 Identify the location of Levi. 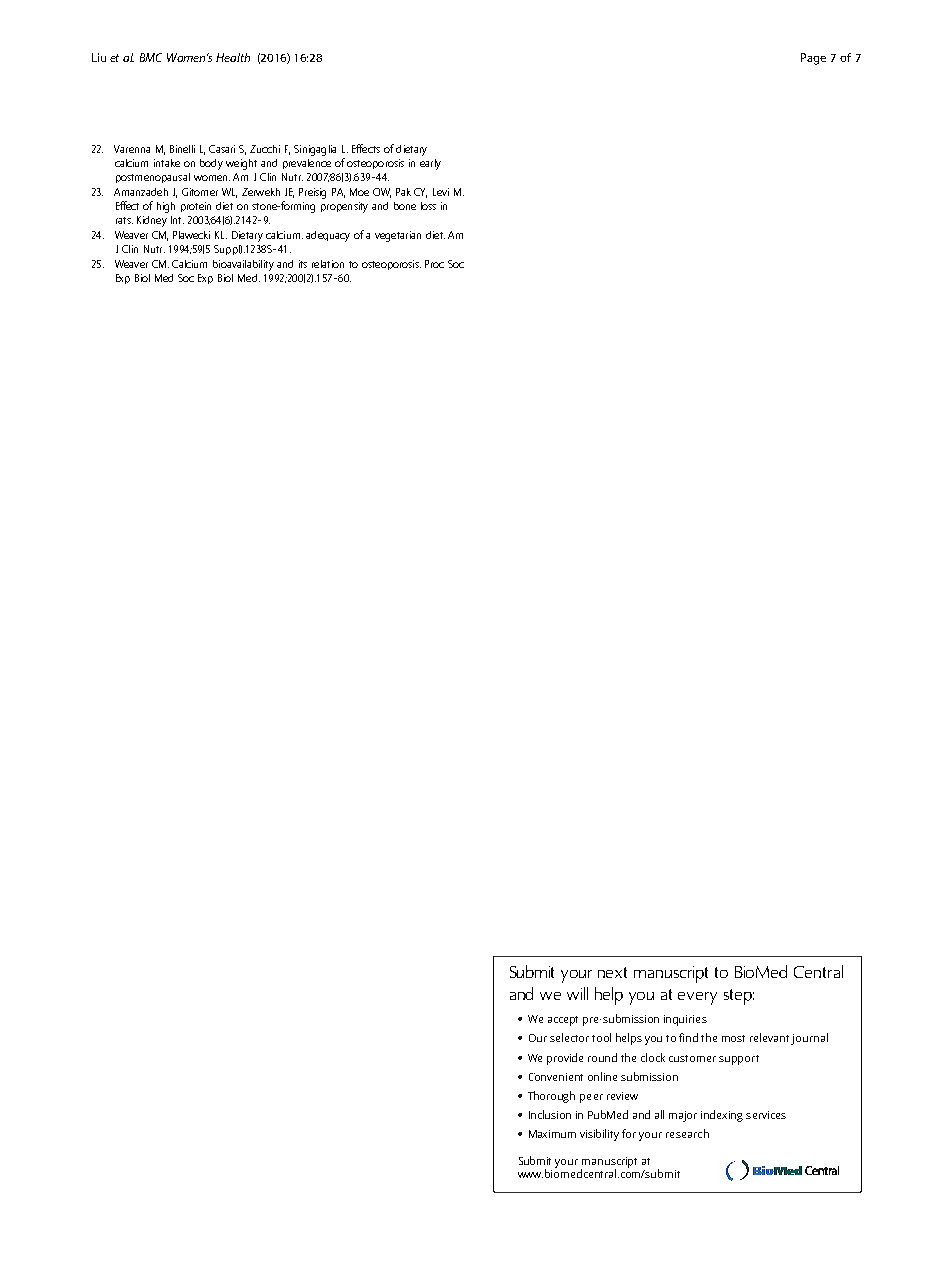
(441, 192).
